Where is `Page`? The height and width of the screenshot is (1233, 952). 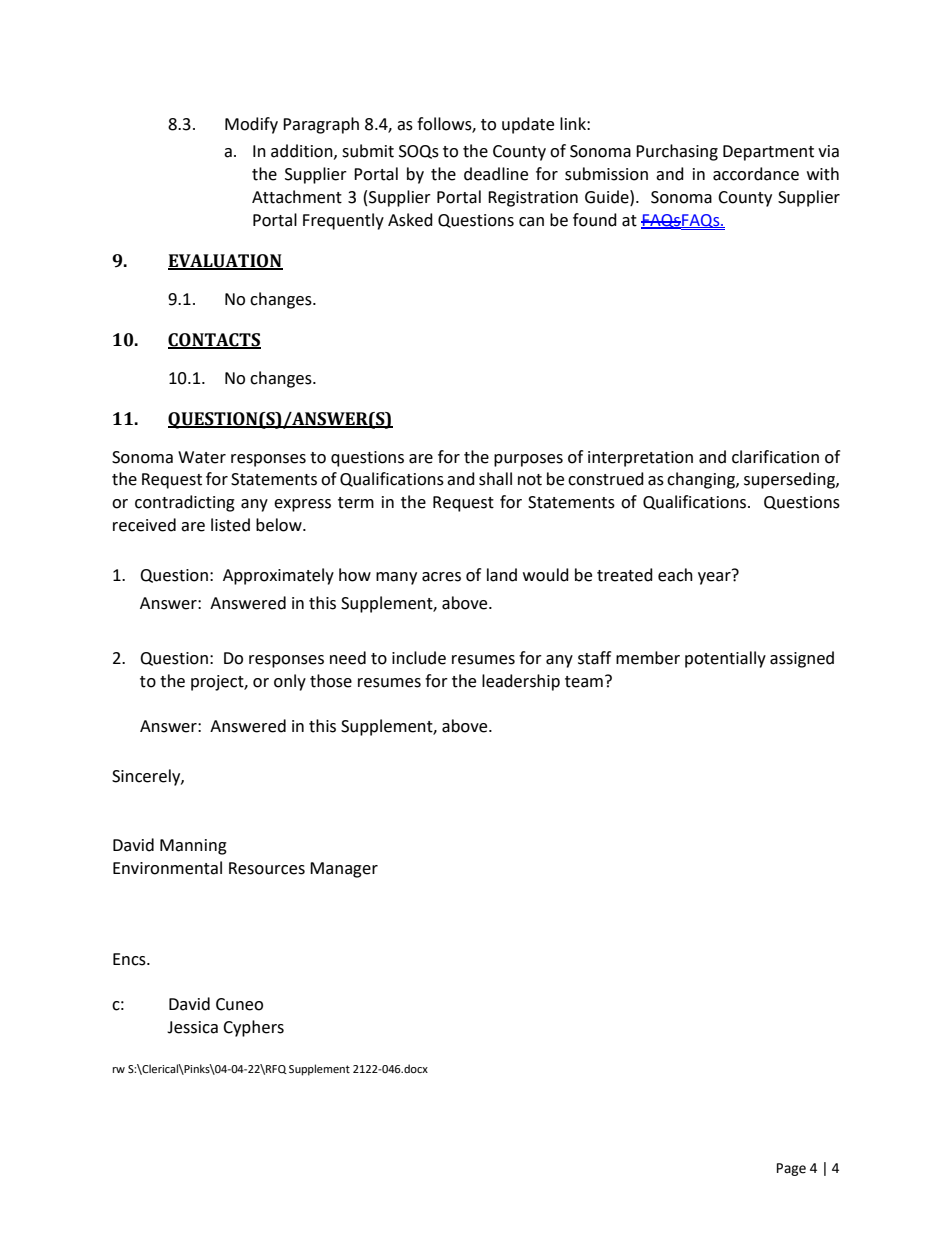
Page is located at coordinates (791, 1169).
